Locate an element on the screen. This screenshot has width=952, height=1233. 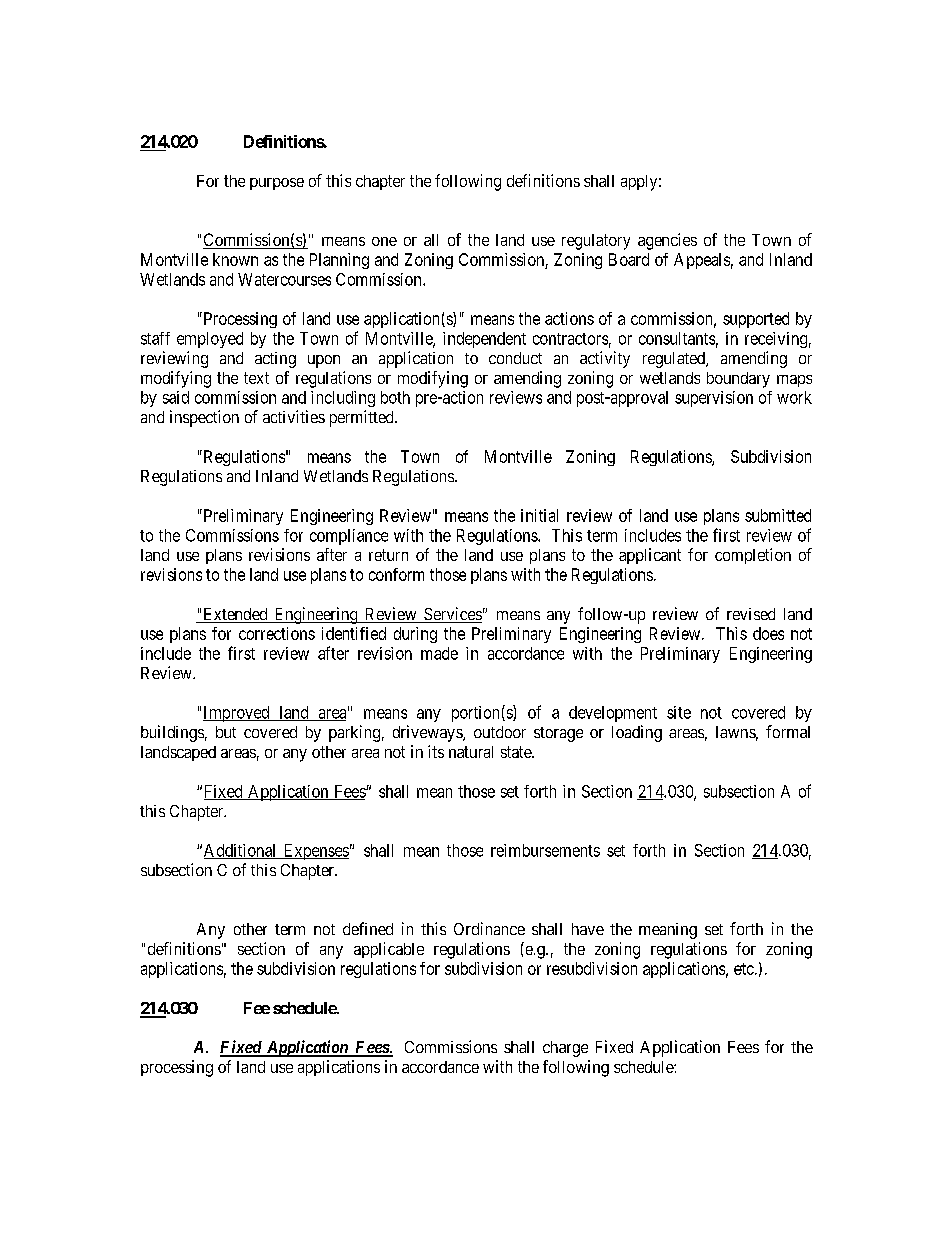
natural is located at coordinates (471, 752).
